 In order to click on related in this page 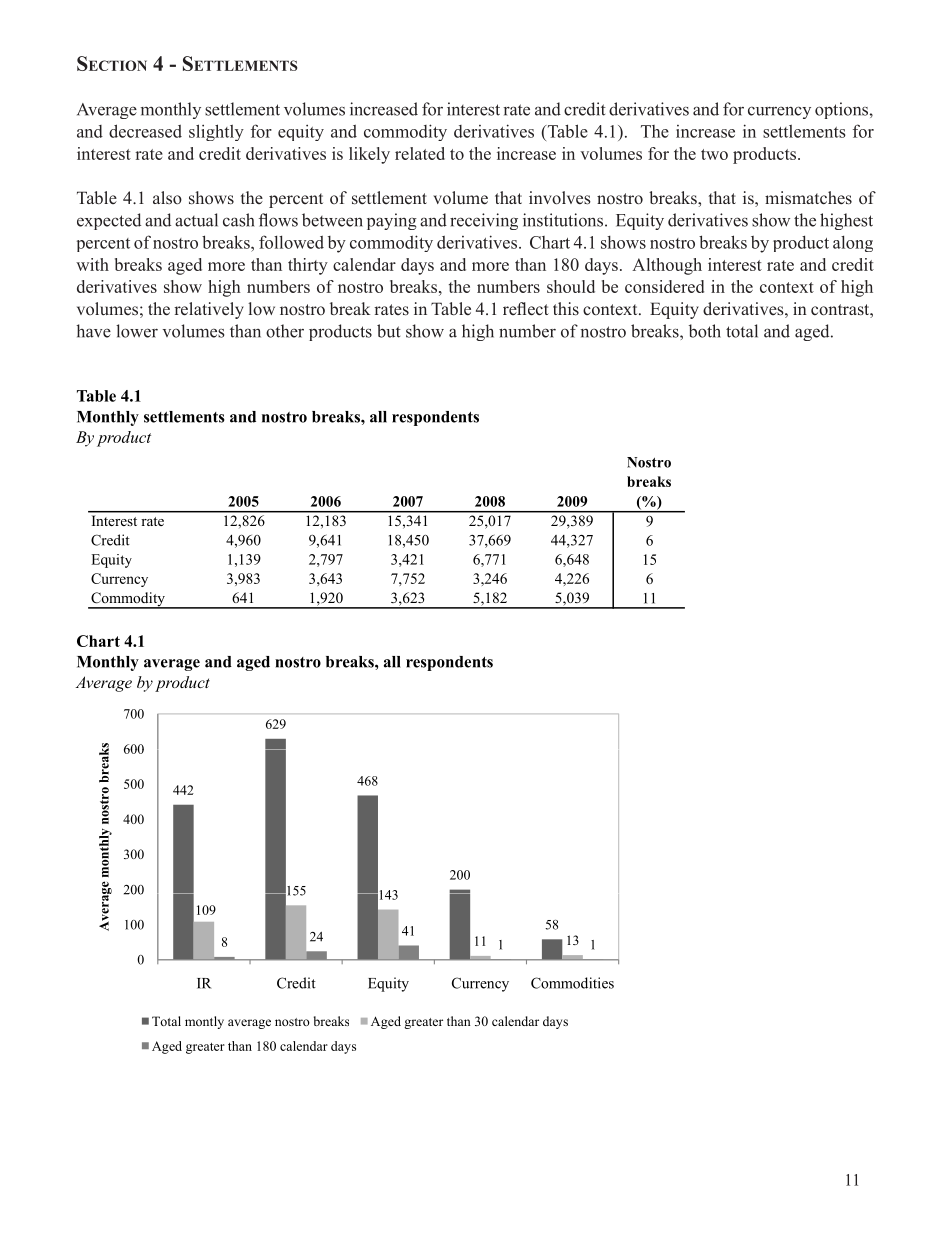, I will do `click(420, 153)`.
